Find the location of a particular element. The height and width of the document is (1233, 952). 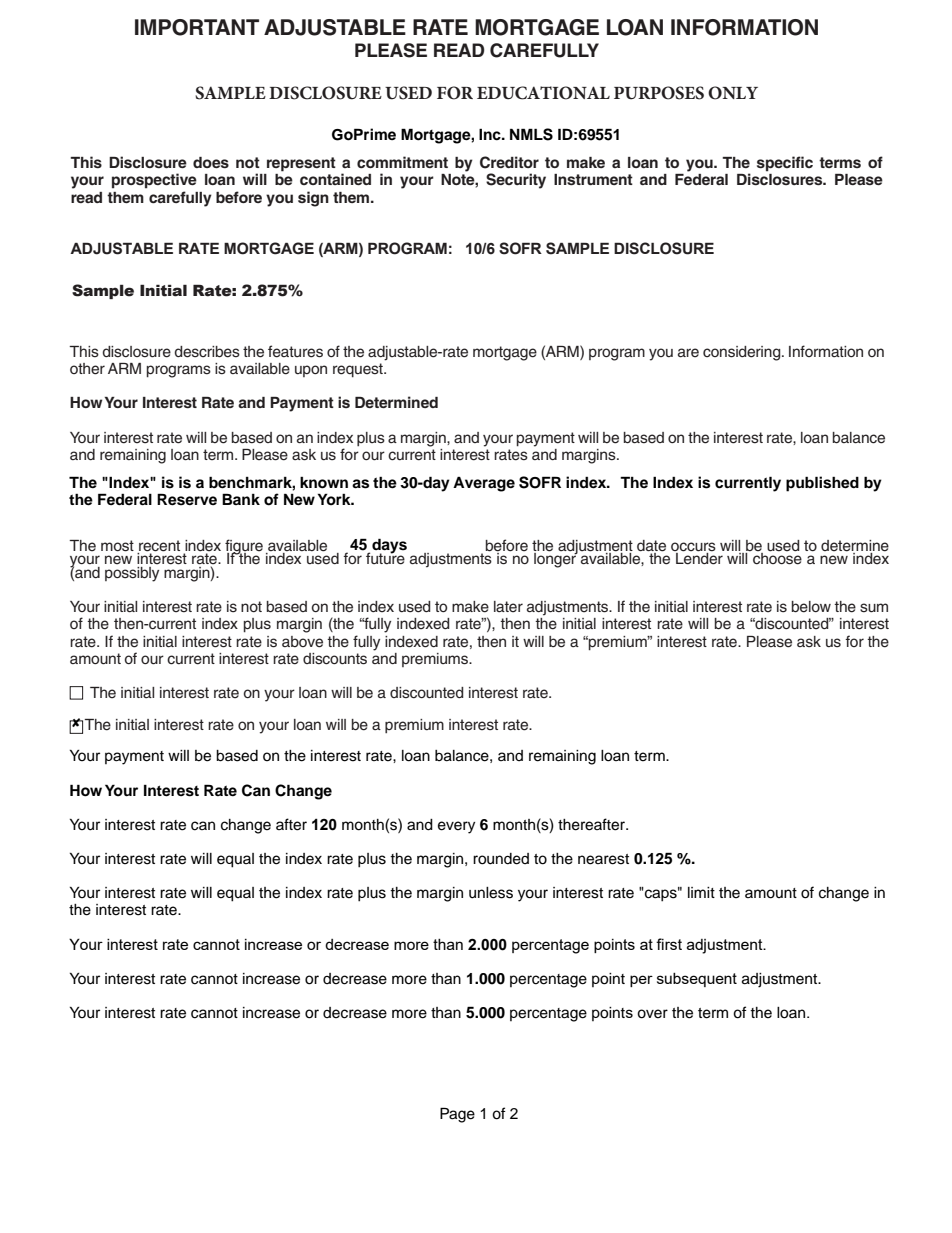

later is located at coordinates (508, 607).
